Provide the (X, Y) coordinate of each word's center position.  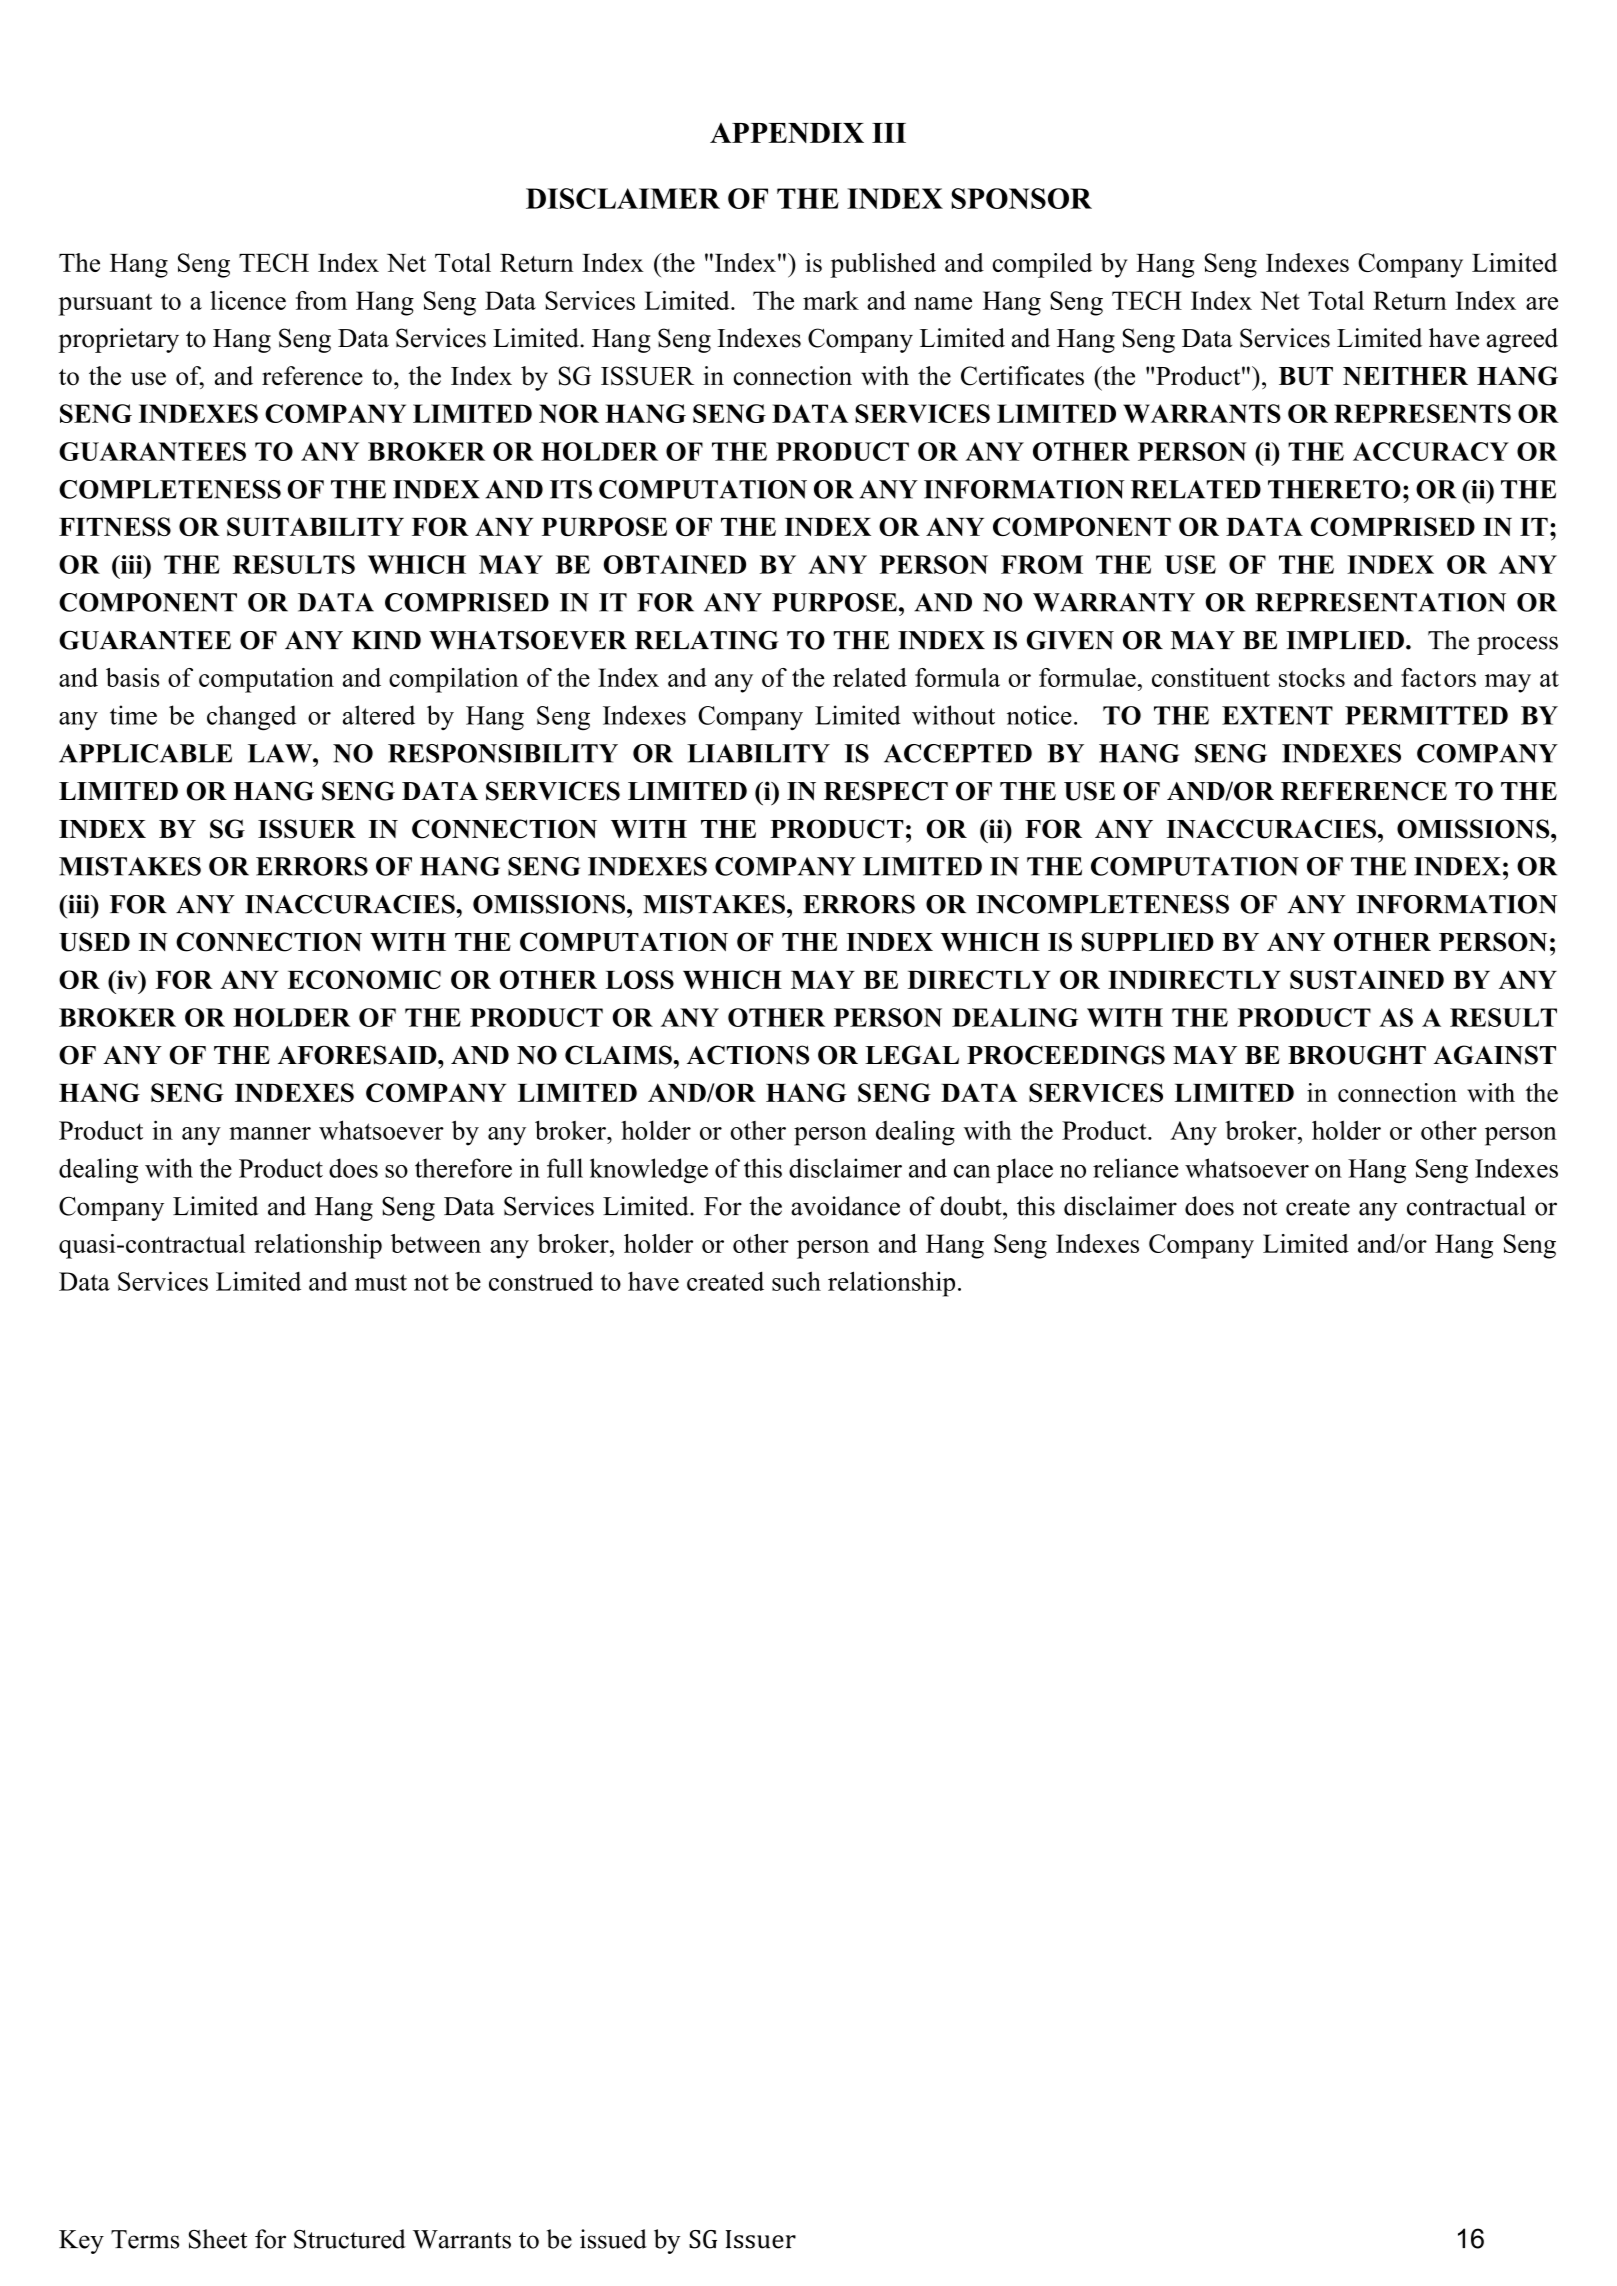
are (1542, 303)
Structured (350, 2239)
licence (248, 300)
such (796, 1281)
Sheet (218, 2239)
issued (613, 2239)
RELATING (707, 640)
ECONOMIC (364, 979)
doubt (972, 1206)
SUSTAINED (1367, 979)
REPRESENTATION (1380, 602)
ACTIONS (748, 1055)
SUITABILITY (315, 526)
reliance (1135, 1168)
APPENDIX (787, 133)
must (381, 1282)
